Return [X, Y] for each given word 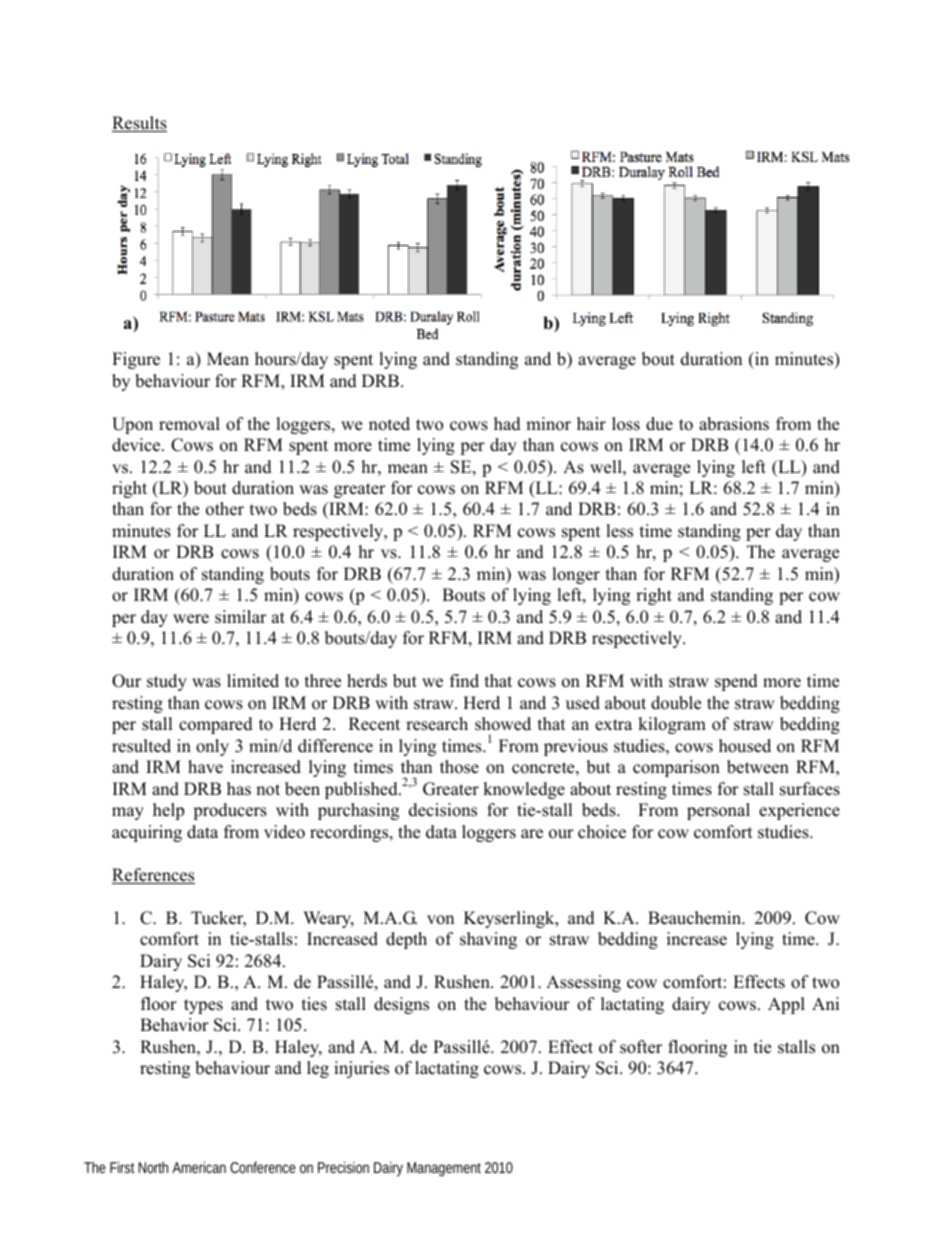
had [507, 424]
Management [444, 1169]
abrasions [734, 424]
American [199, 1167]
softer [641, 1047]
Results [139, 124]
